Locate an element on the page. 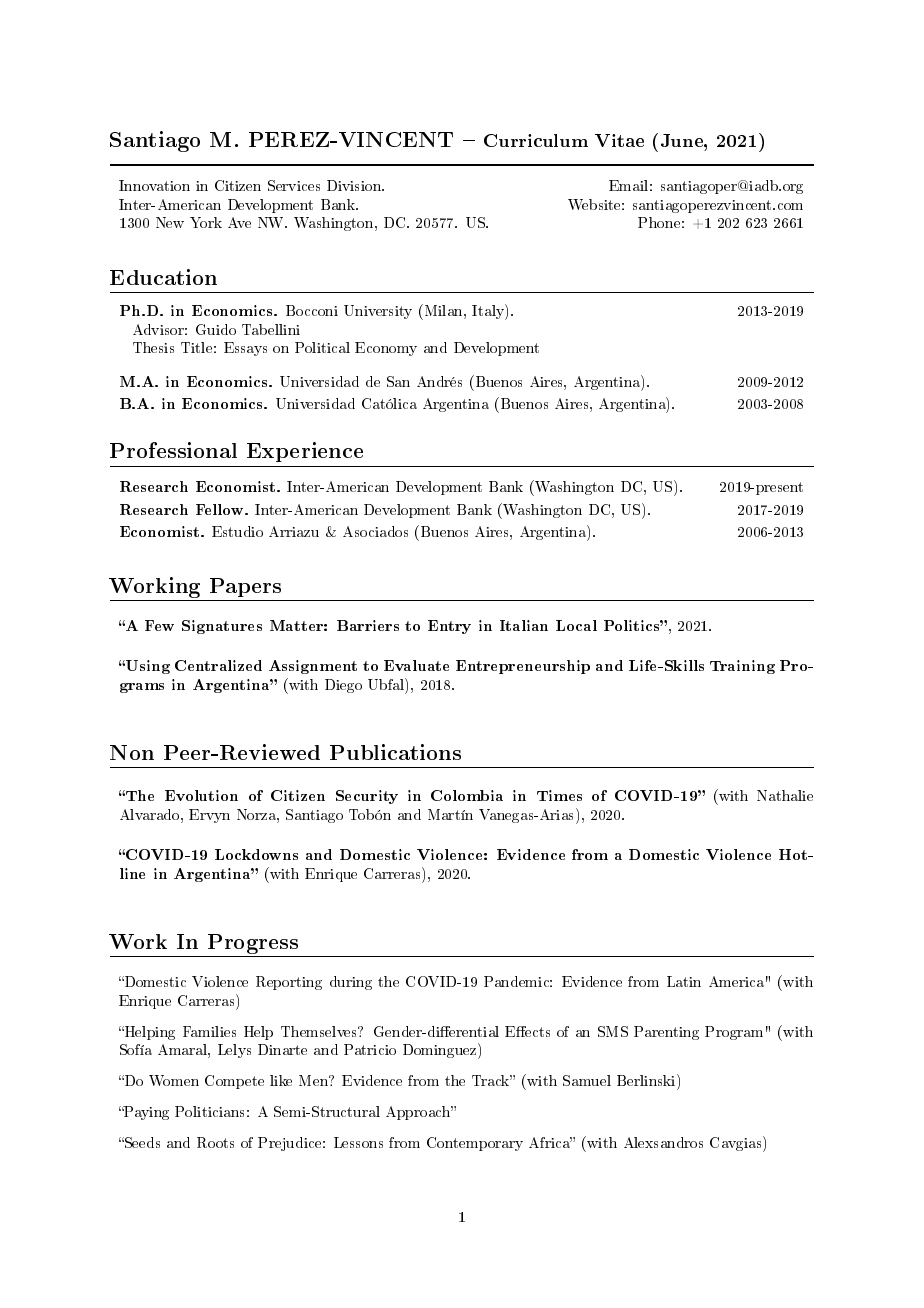  Nathalie is located at coordinates (785, 795).
